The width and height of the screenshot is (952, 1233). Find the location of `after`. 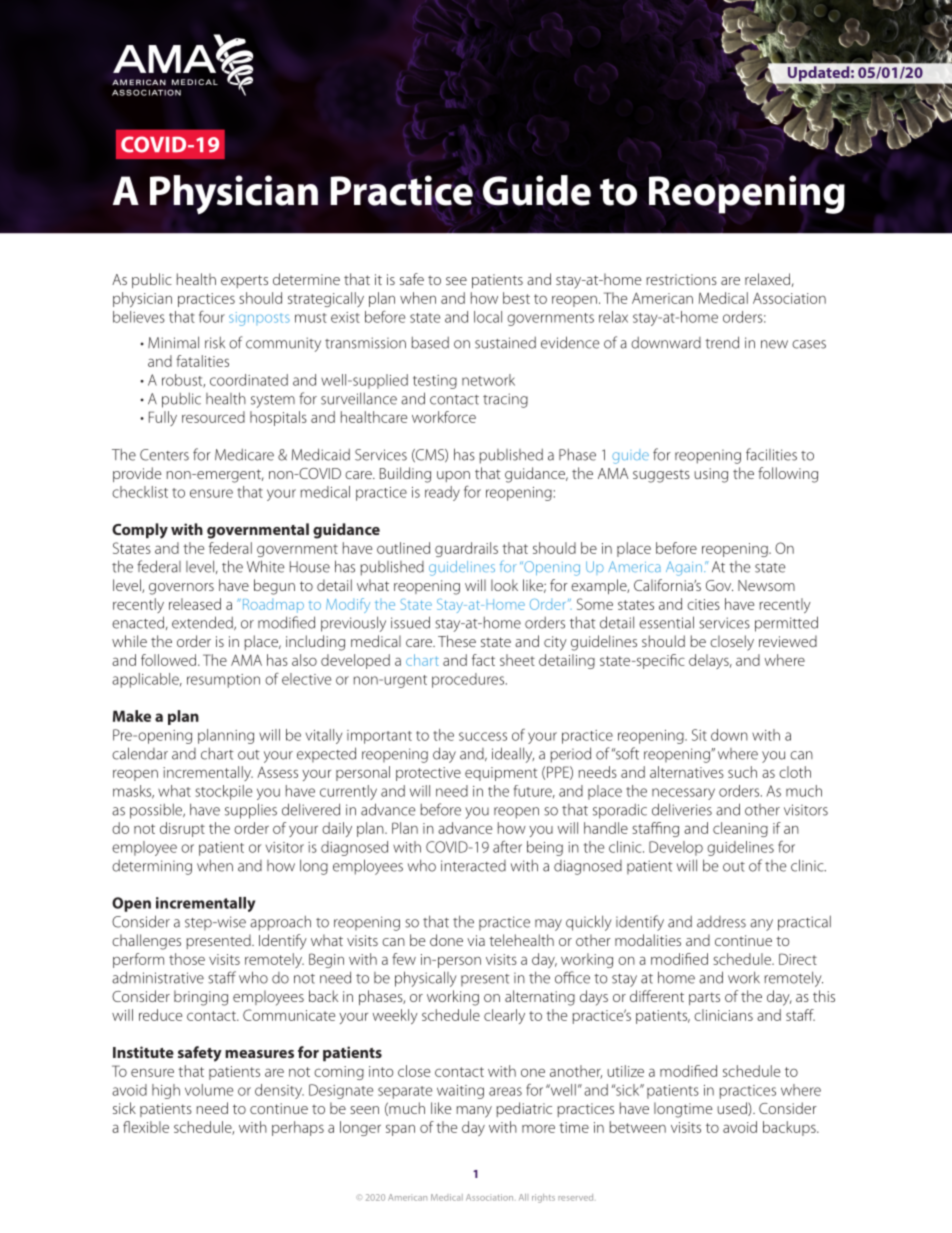

after is located at coordinates (507, 847).
